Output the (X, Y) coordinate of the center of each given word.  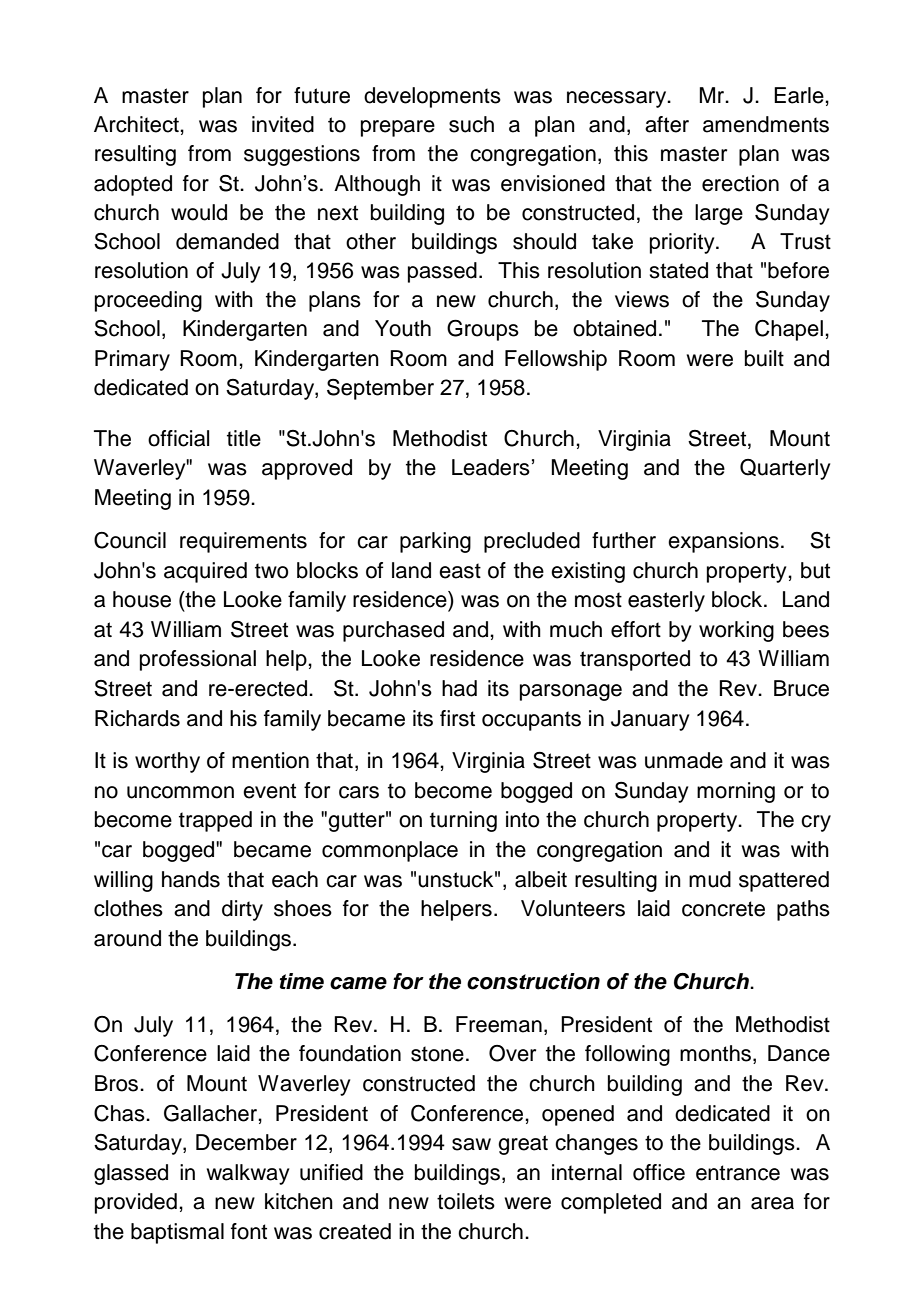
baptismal (177, 1233)
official (179, 438)
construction (533, 981)
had (459, 688)
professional (198, 660)
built (764, 358)
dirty (242, 910)
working (736, 631)
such (471, 124)
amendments (766, 124)
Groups (483, 330)
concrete (723, 909)
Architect (137, 124)
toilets (466, 1201)
